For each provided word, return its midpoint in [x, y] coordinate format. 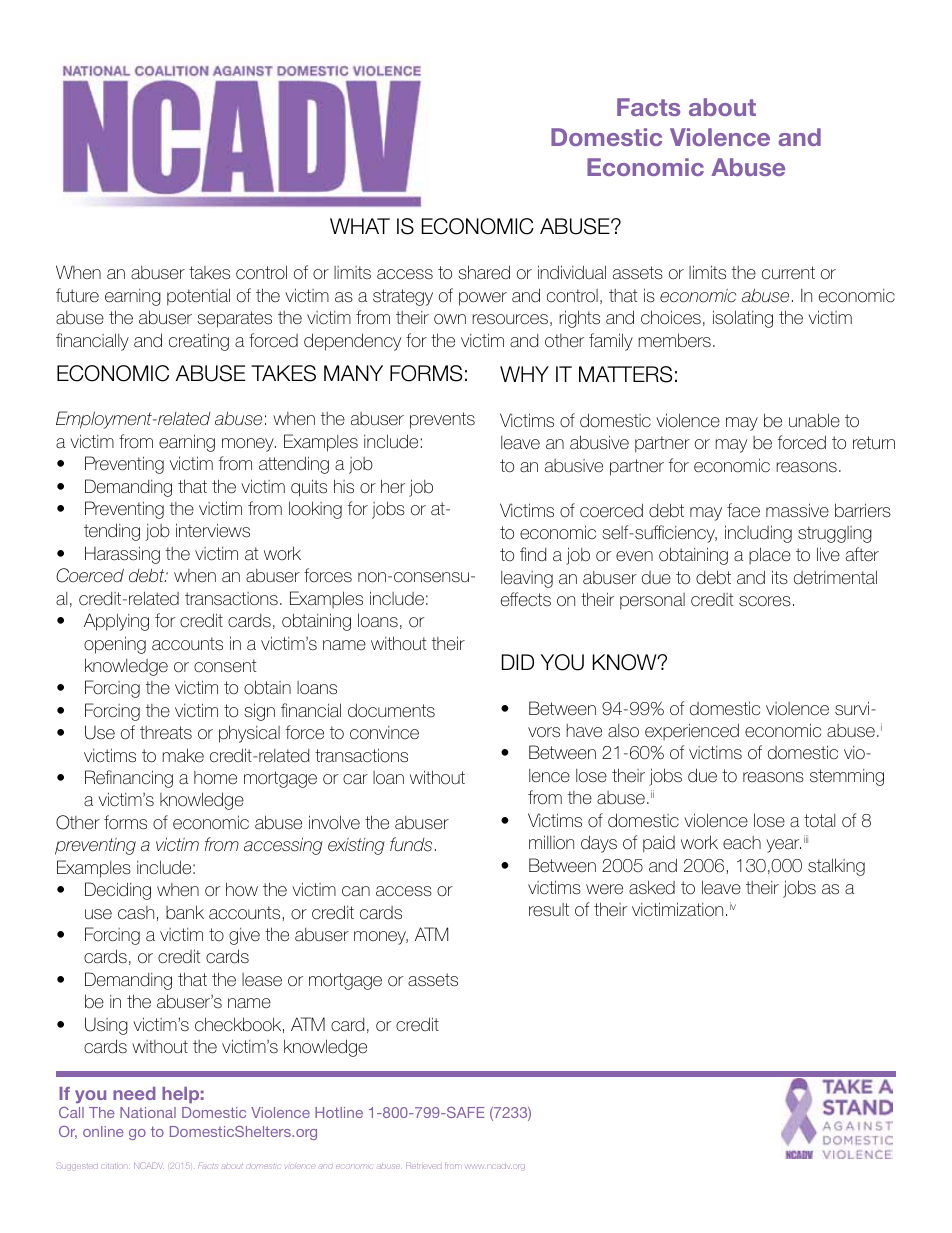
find [533, 554]
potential [198, 297]
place [770, 555]
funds [411, 844]
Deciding [118, 891]
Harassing [122, 555]
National [148, 1112]
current [788, 273]
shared [484, 272]
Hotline [339, 1112]
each [742, 843]
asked [652, 887]
